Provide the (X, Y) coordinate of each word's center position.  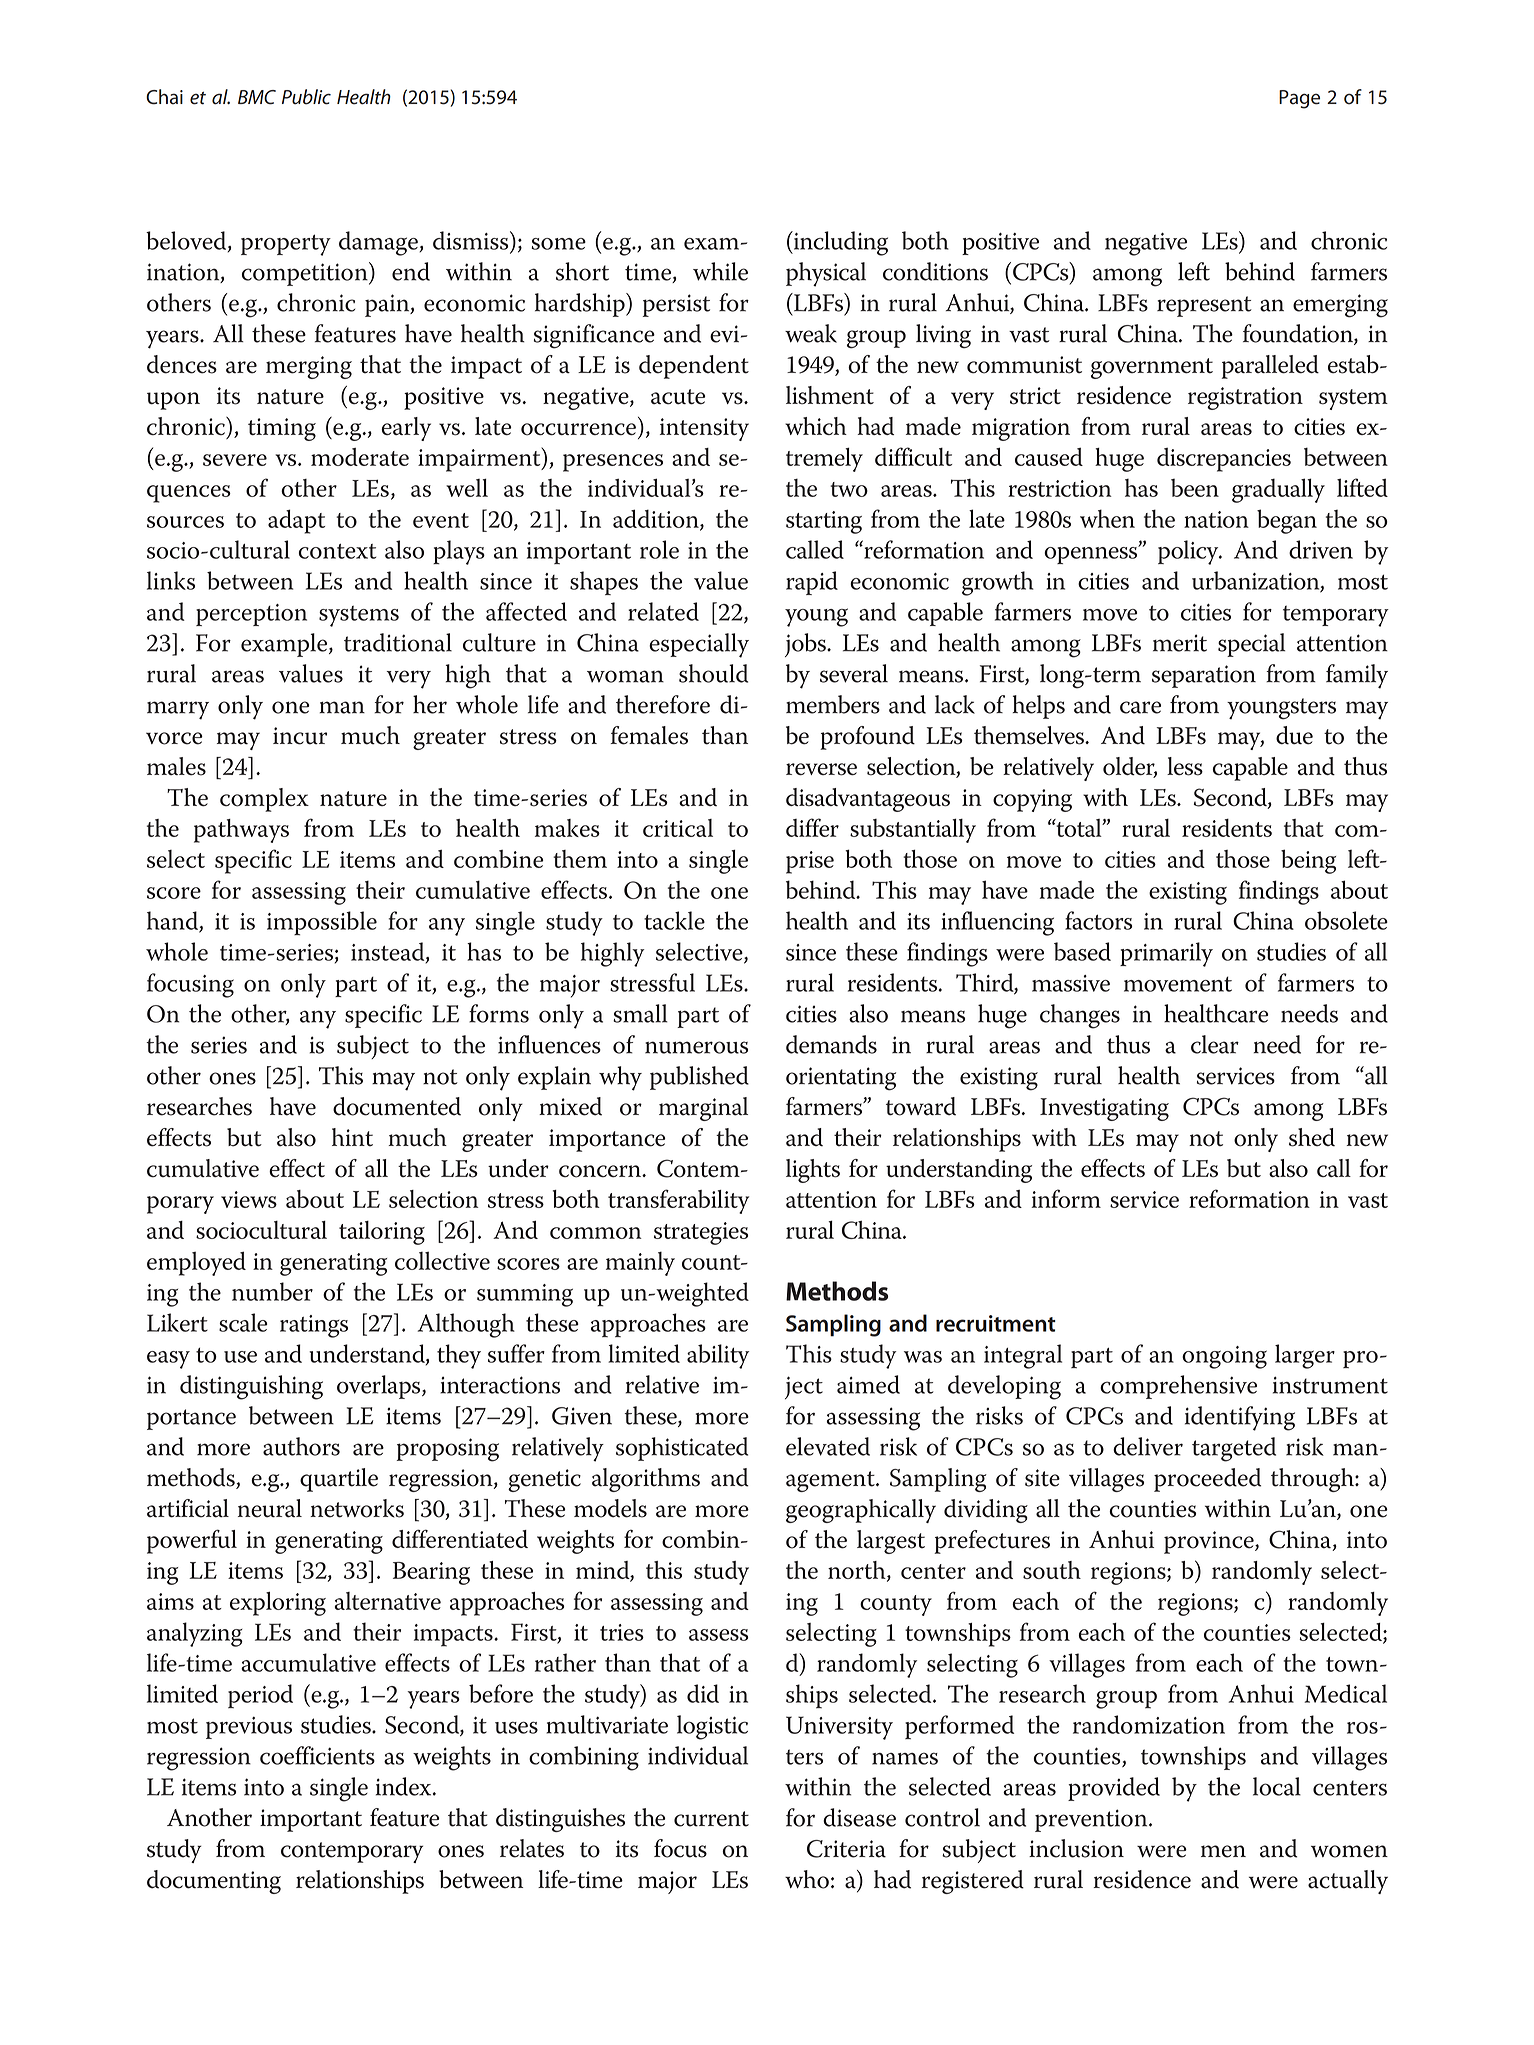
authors (301, 1446)
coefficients (317, 1755)
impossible (322, 923)
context (337, 551)
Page (1299, 99)
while (720, 271)
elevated (828, 1446)
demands (831, 1044)
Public (306, 97)
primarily (1166, 954)
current (711, 1819)
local (1277, 1786)
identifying (1240, 1418)
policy (1189, 552)
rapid (812, 583)
